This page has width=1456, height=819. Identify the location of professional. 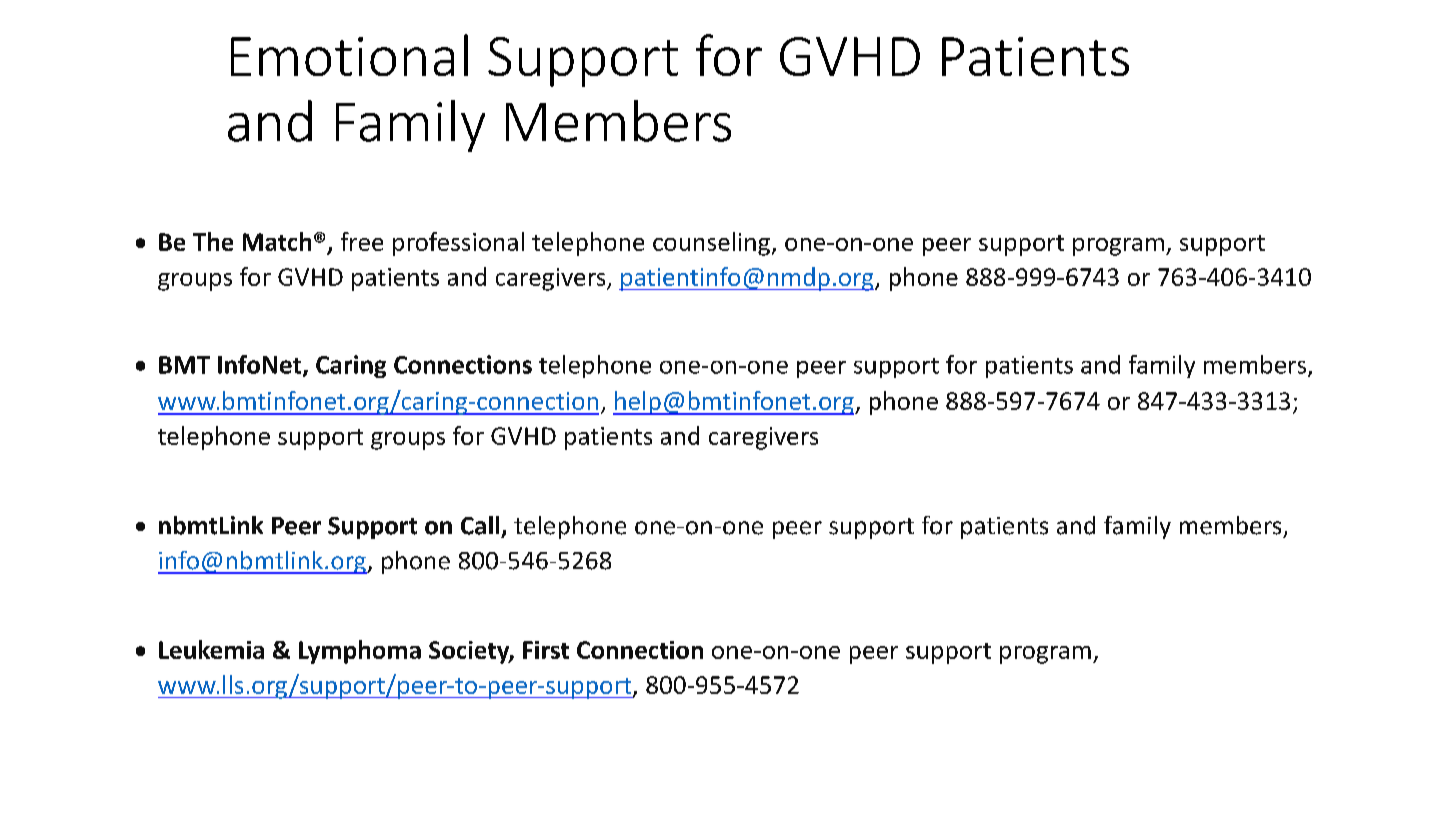
(458, 244).
